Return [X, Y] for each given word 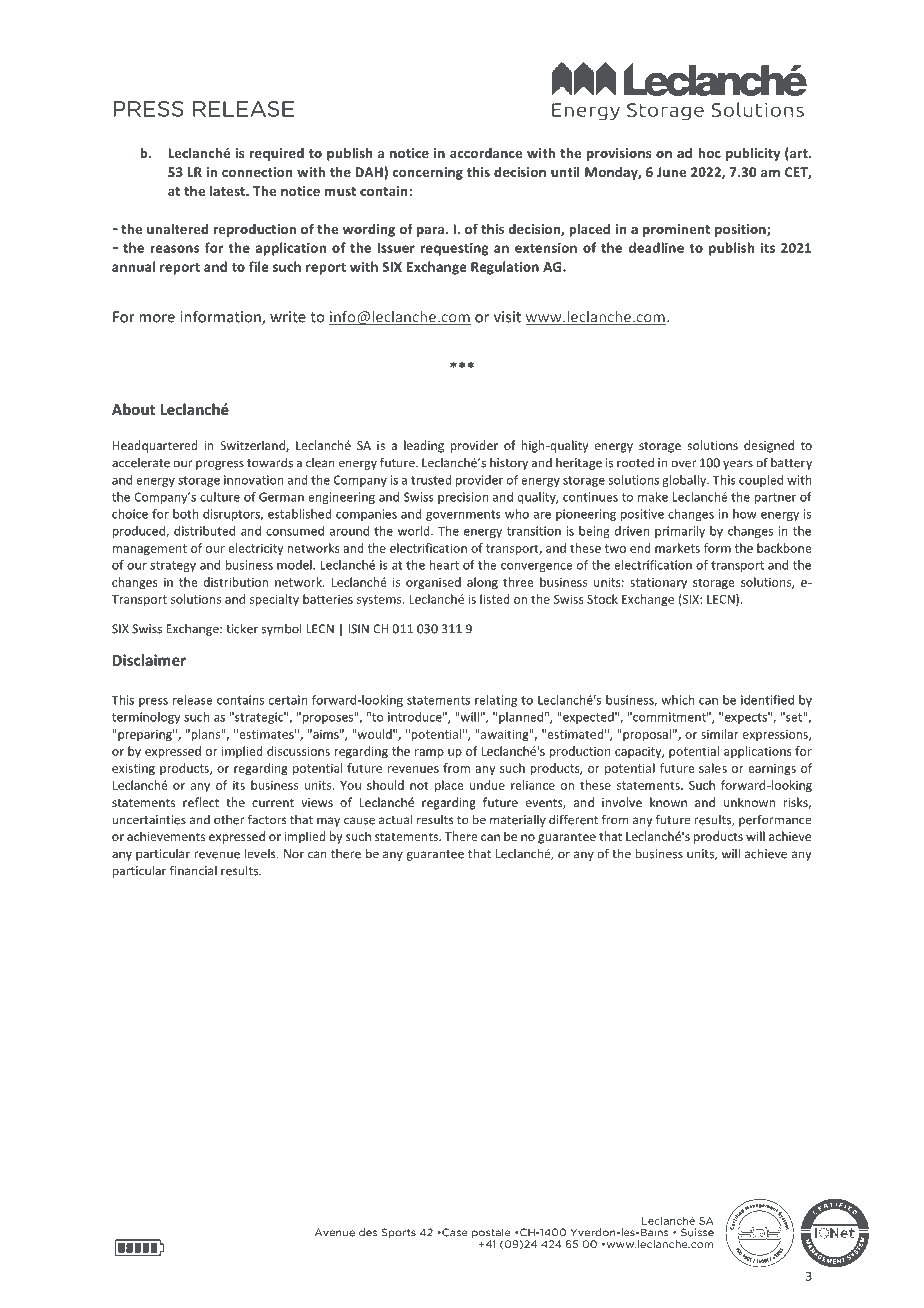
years [738, 465]
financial [193, 870]
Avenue [335, 1232]
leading [424, 446]
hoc [709, 153]
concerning [427, 173]
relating [496, 701]
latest [228, 191]
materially [518, 821]
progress [220, 465]
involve [622, 802]
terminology [146, 718]
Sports [399, 1233]
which [678, 700]
